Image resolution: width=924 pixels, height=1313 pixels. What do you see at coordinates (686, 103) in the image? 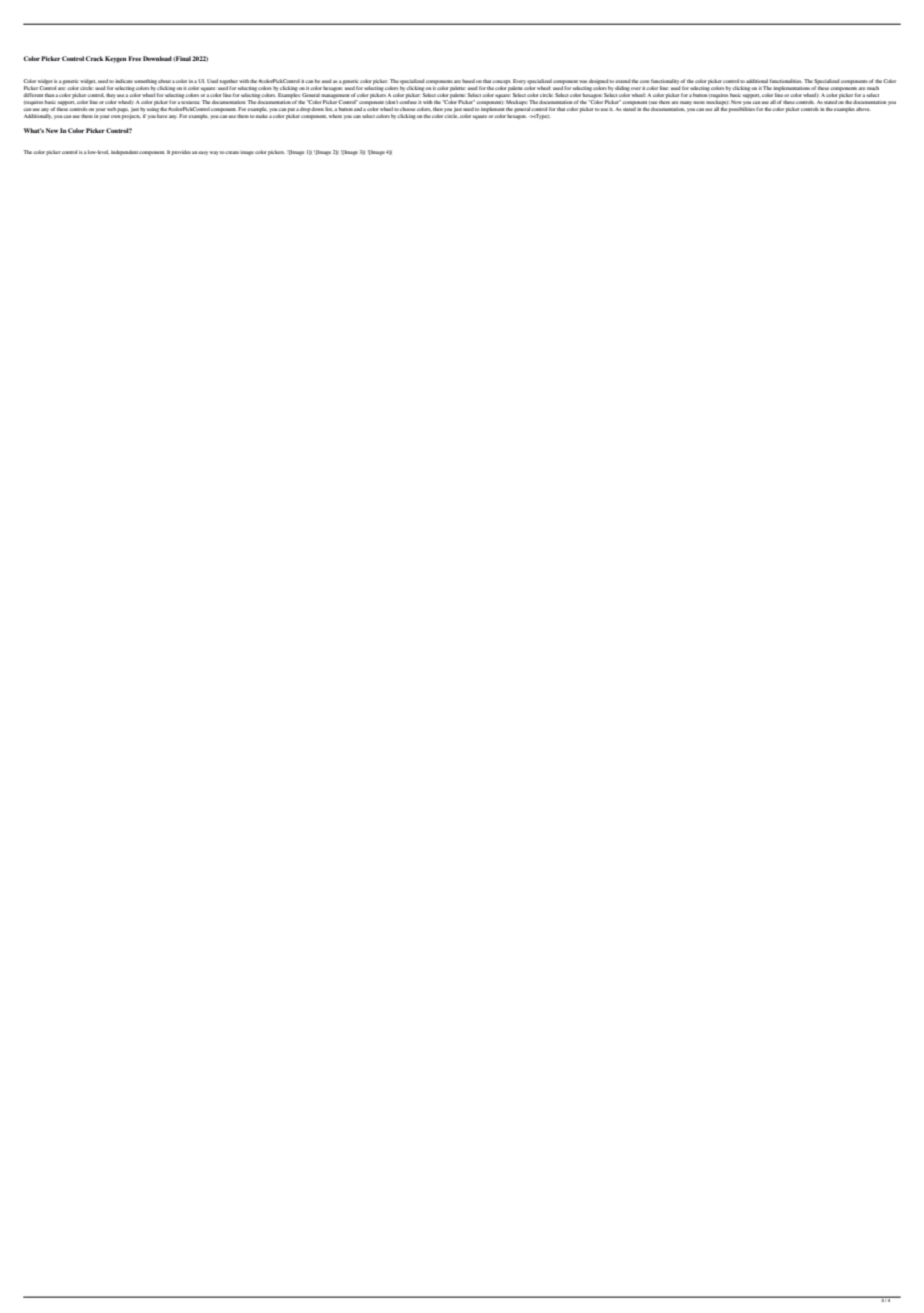
I see `many` at bounding box center [686, 103].
